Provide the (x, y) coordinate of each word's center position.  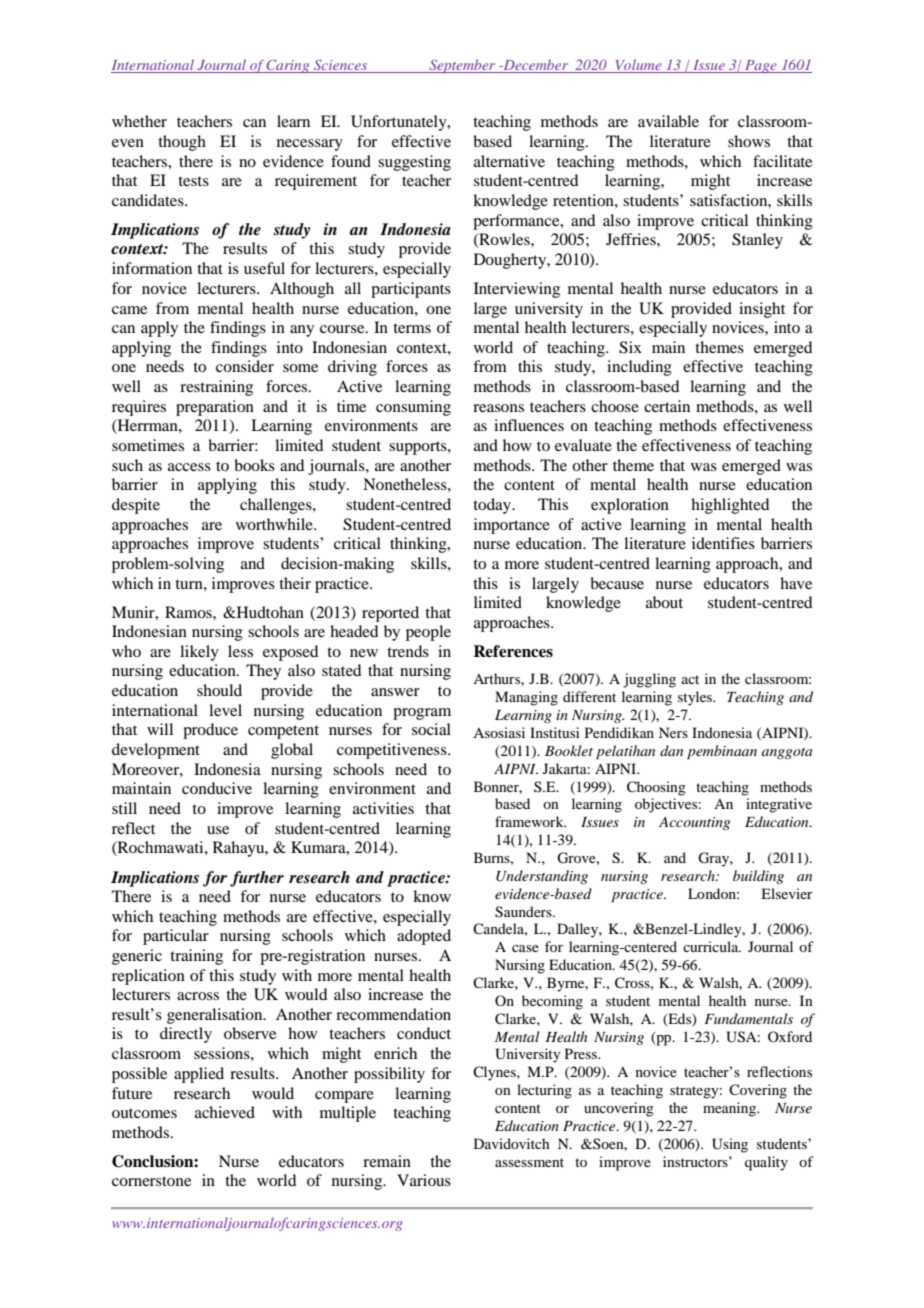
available (668, 121)
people (428, 633)
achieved (225, 1112)
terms (412, 328)
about (664, 602)
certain (667, 406)
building (758, 877)
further (257, 879)
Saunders (524, 912)
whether (139, 121)
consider (245, 366)
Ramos (189, 612)
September (462, 66)
